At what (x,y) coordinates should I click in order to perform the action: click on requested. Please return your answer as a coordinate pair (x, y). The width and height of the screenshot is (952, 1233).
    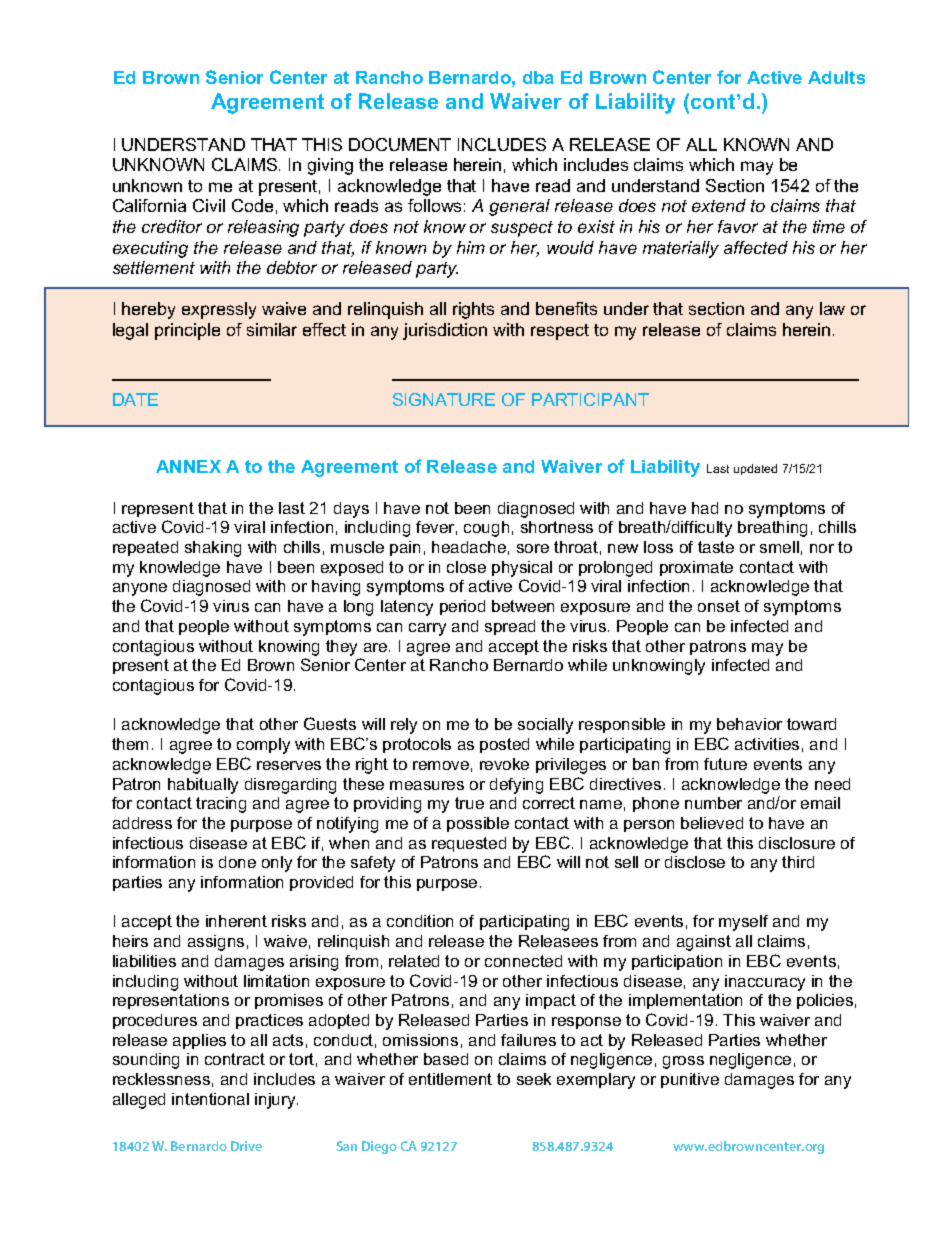
    Looking at the image, I should click on (469, 844).
